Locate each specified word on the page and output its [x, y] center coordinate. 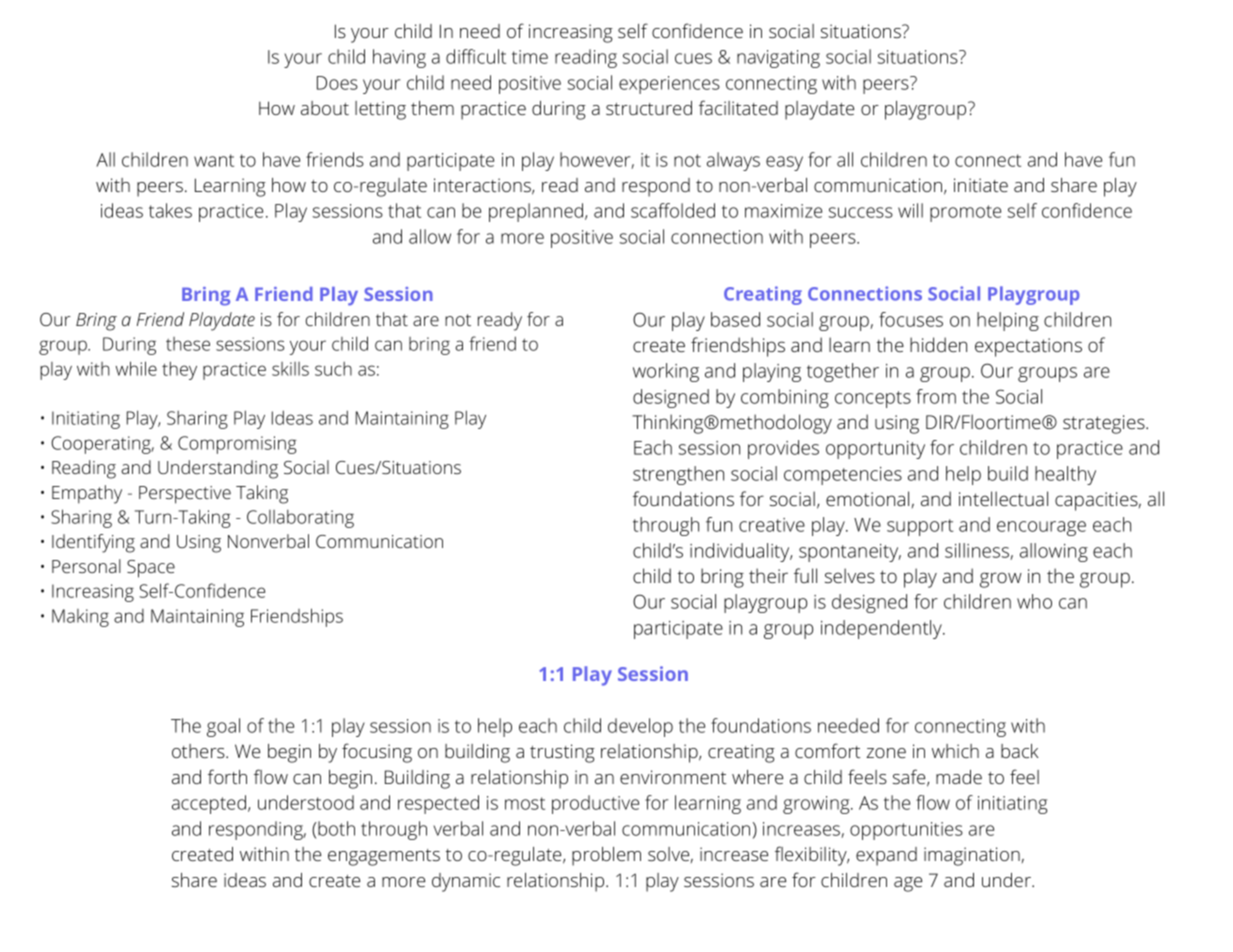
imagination [972, 856]
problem [606, 856]
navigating [778, 59]
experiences [669, 85]
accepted [209, 804]
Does [337, 83]
